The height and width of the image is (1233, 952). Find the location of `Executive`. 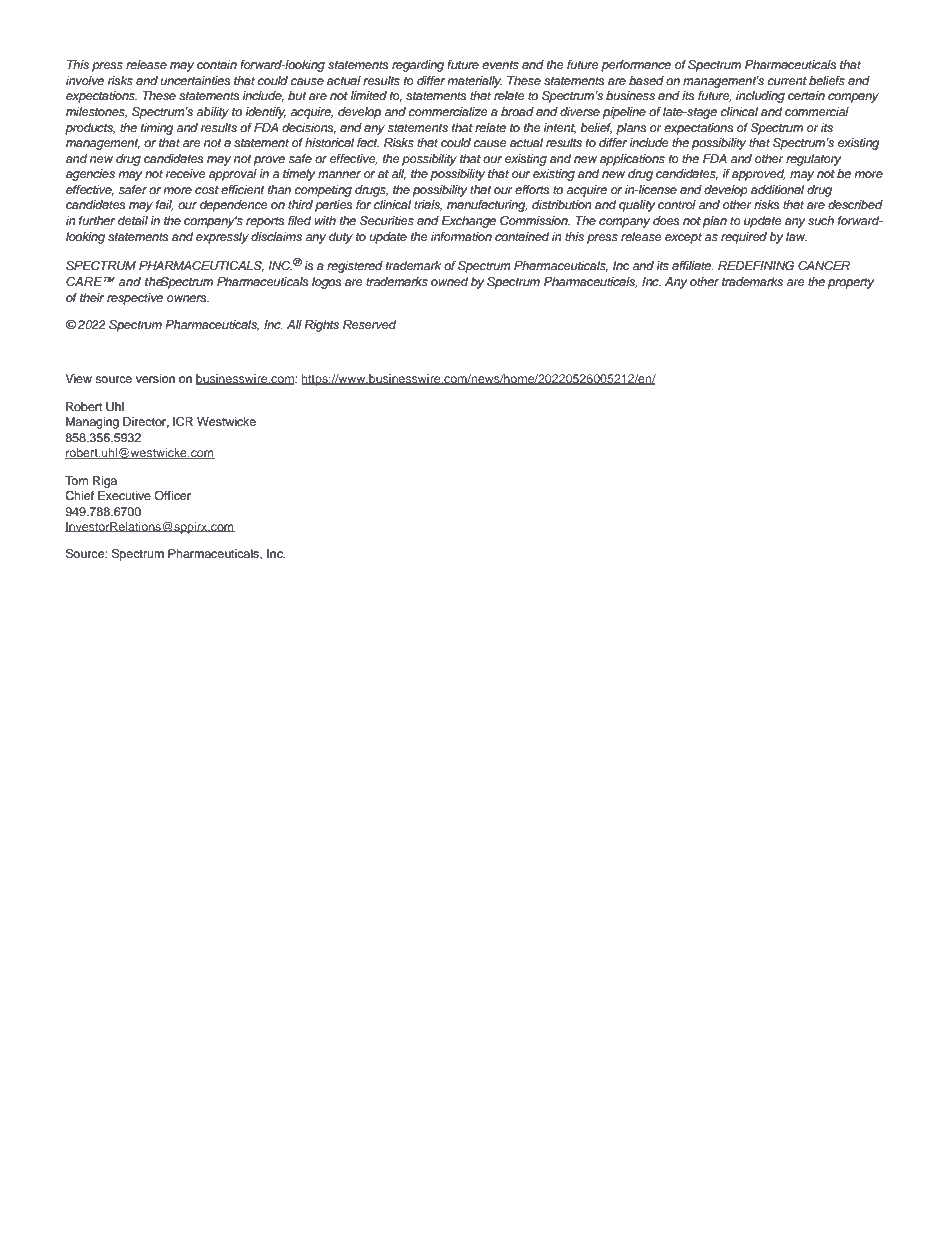

Executive is located at coordinates (124, 495).
